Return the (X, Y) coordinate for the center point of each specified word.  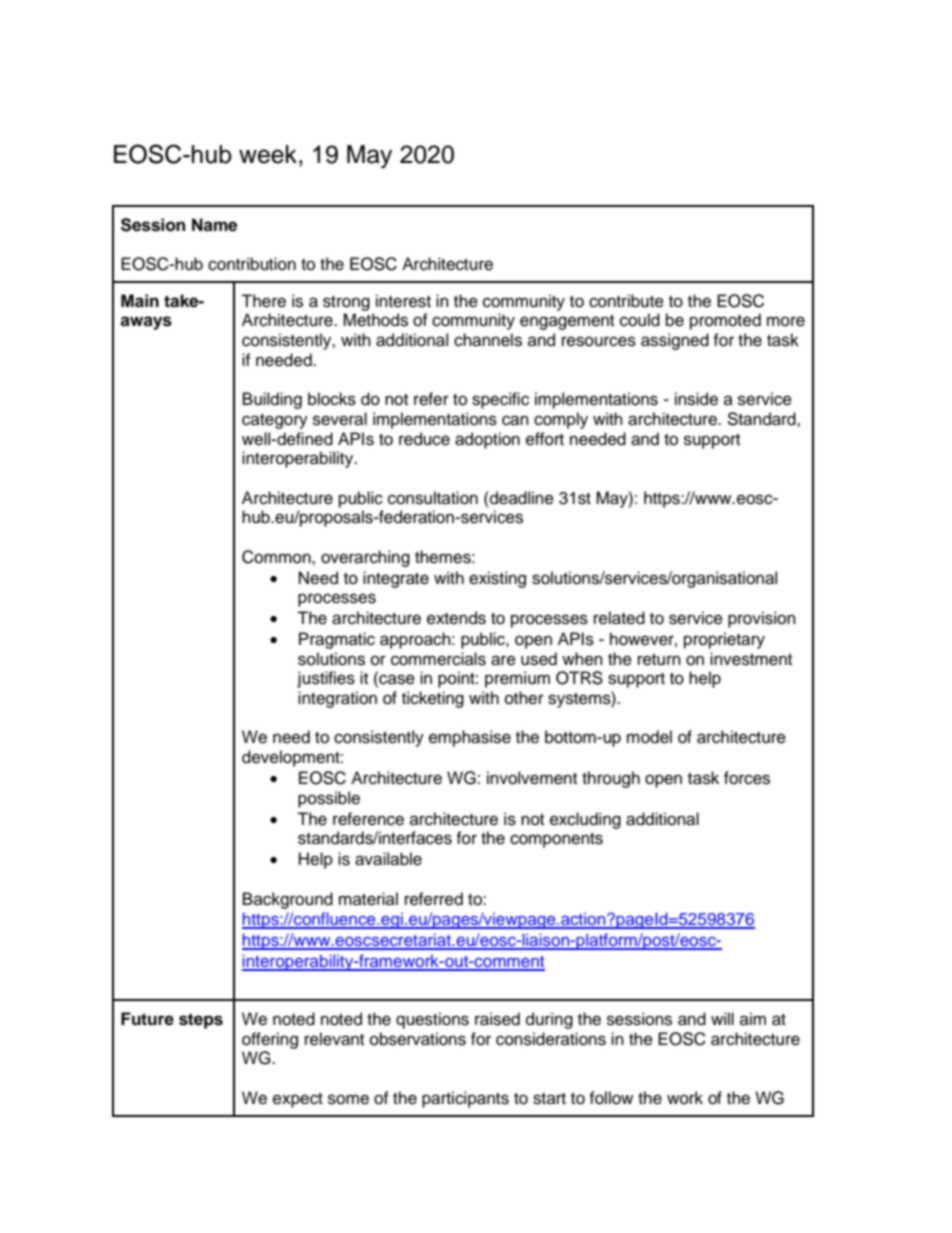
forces (747, 778)
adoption (487, 440)
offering (270, 1040)
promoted (725, 321)
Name (214, 225)
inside (696, 399)
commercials (438, 659)
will (722, 1018)
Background (288, 900)
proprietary (724, 640)
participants (465, 1099)
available (388, 859)
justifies (326, 679)
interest (403, 301)
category (275, 421)
